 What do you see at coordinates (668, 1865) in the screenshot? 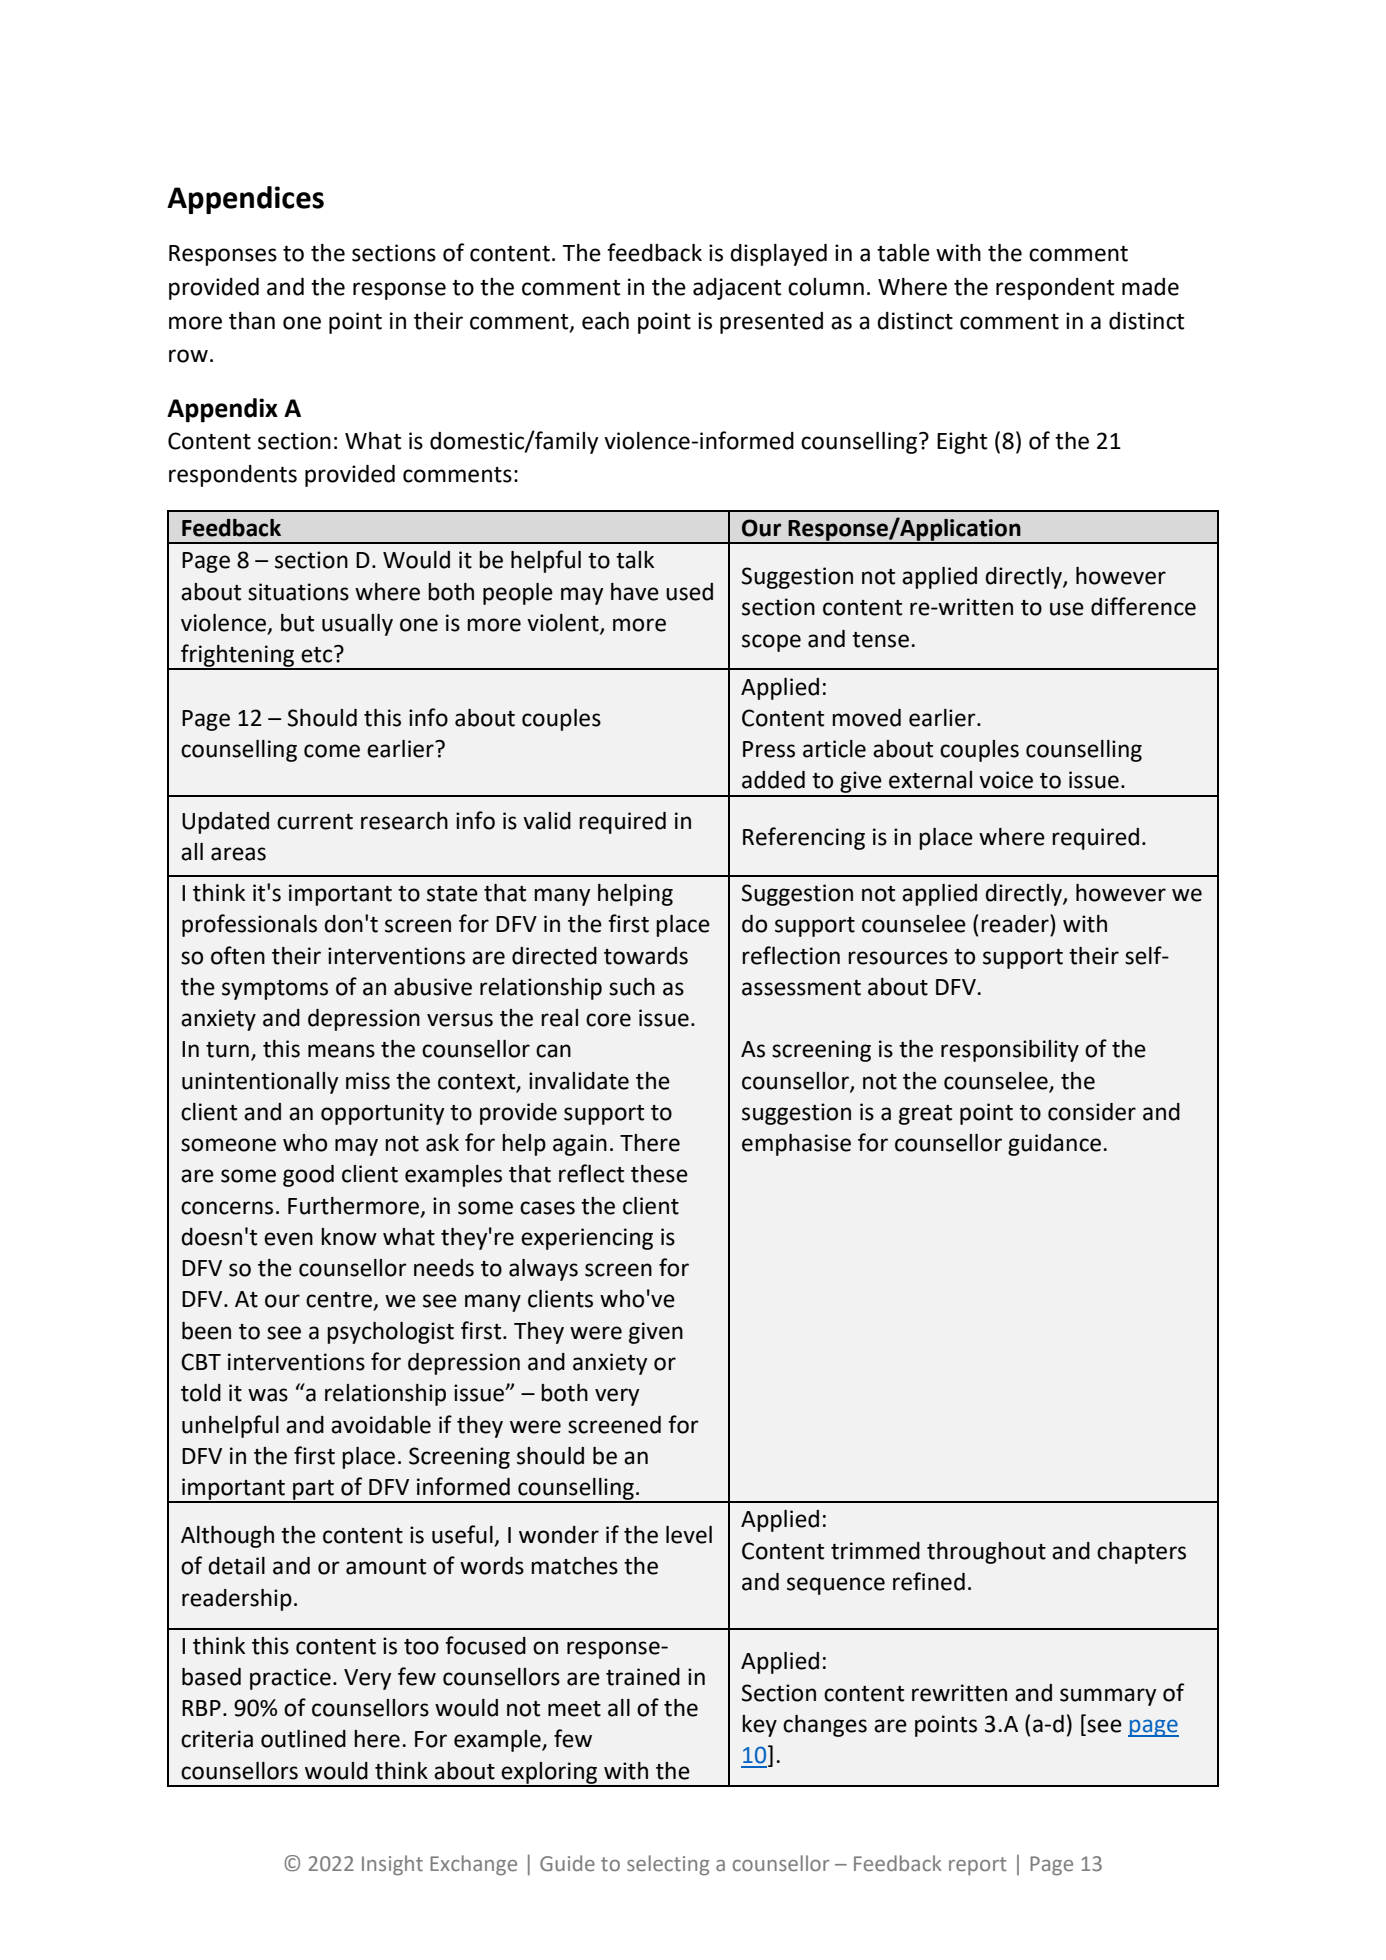
I see `selecting` at bounding box center [668, 1865].
